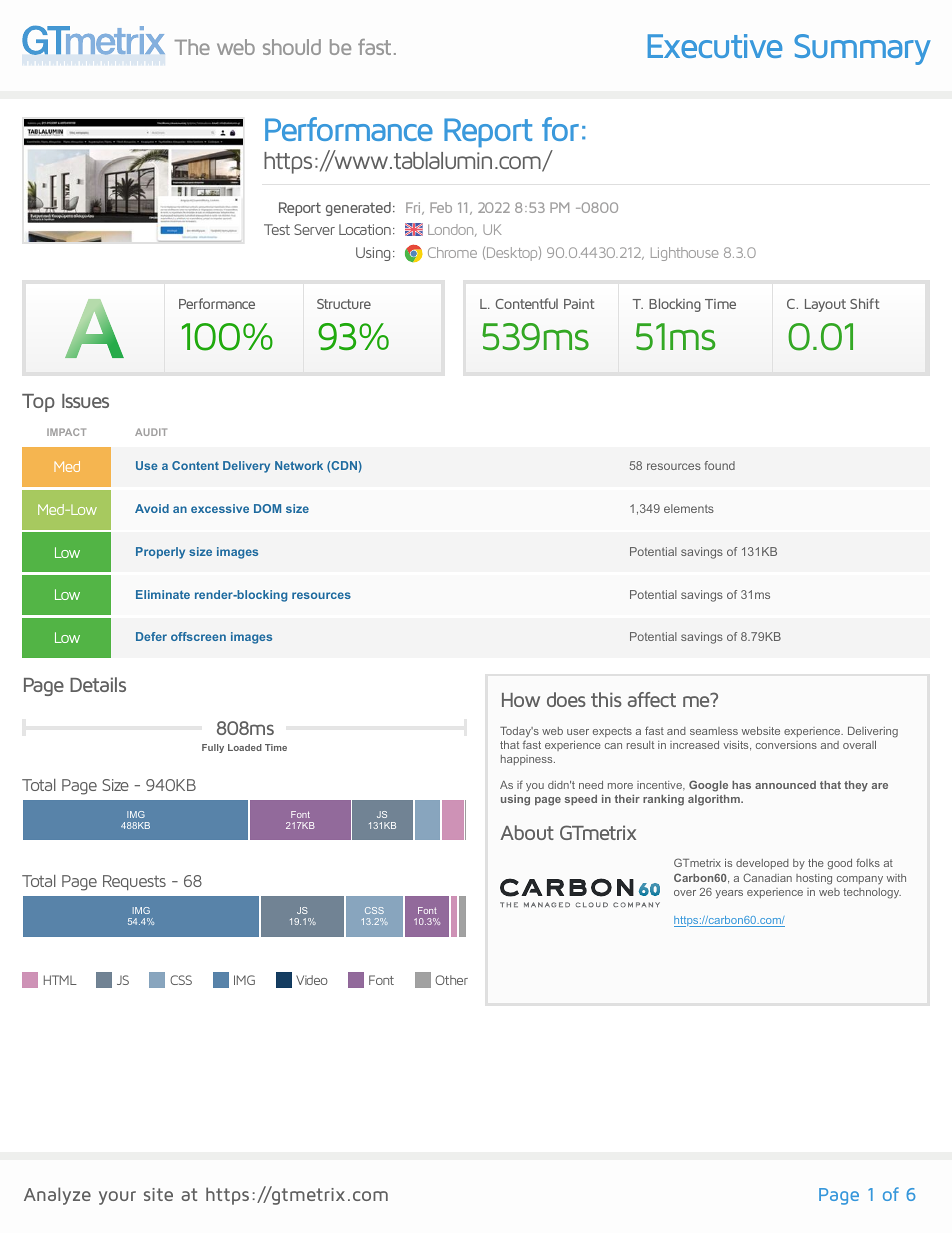  What do you see at coordinates (521, 700) in the screenshot?
I see `How` at bounding box center [521, 700].
